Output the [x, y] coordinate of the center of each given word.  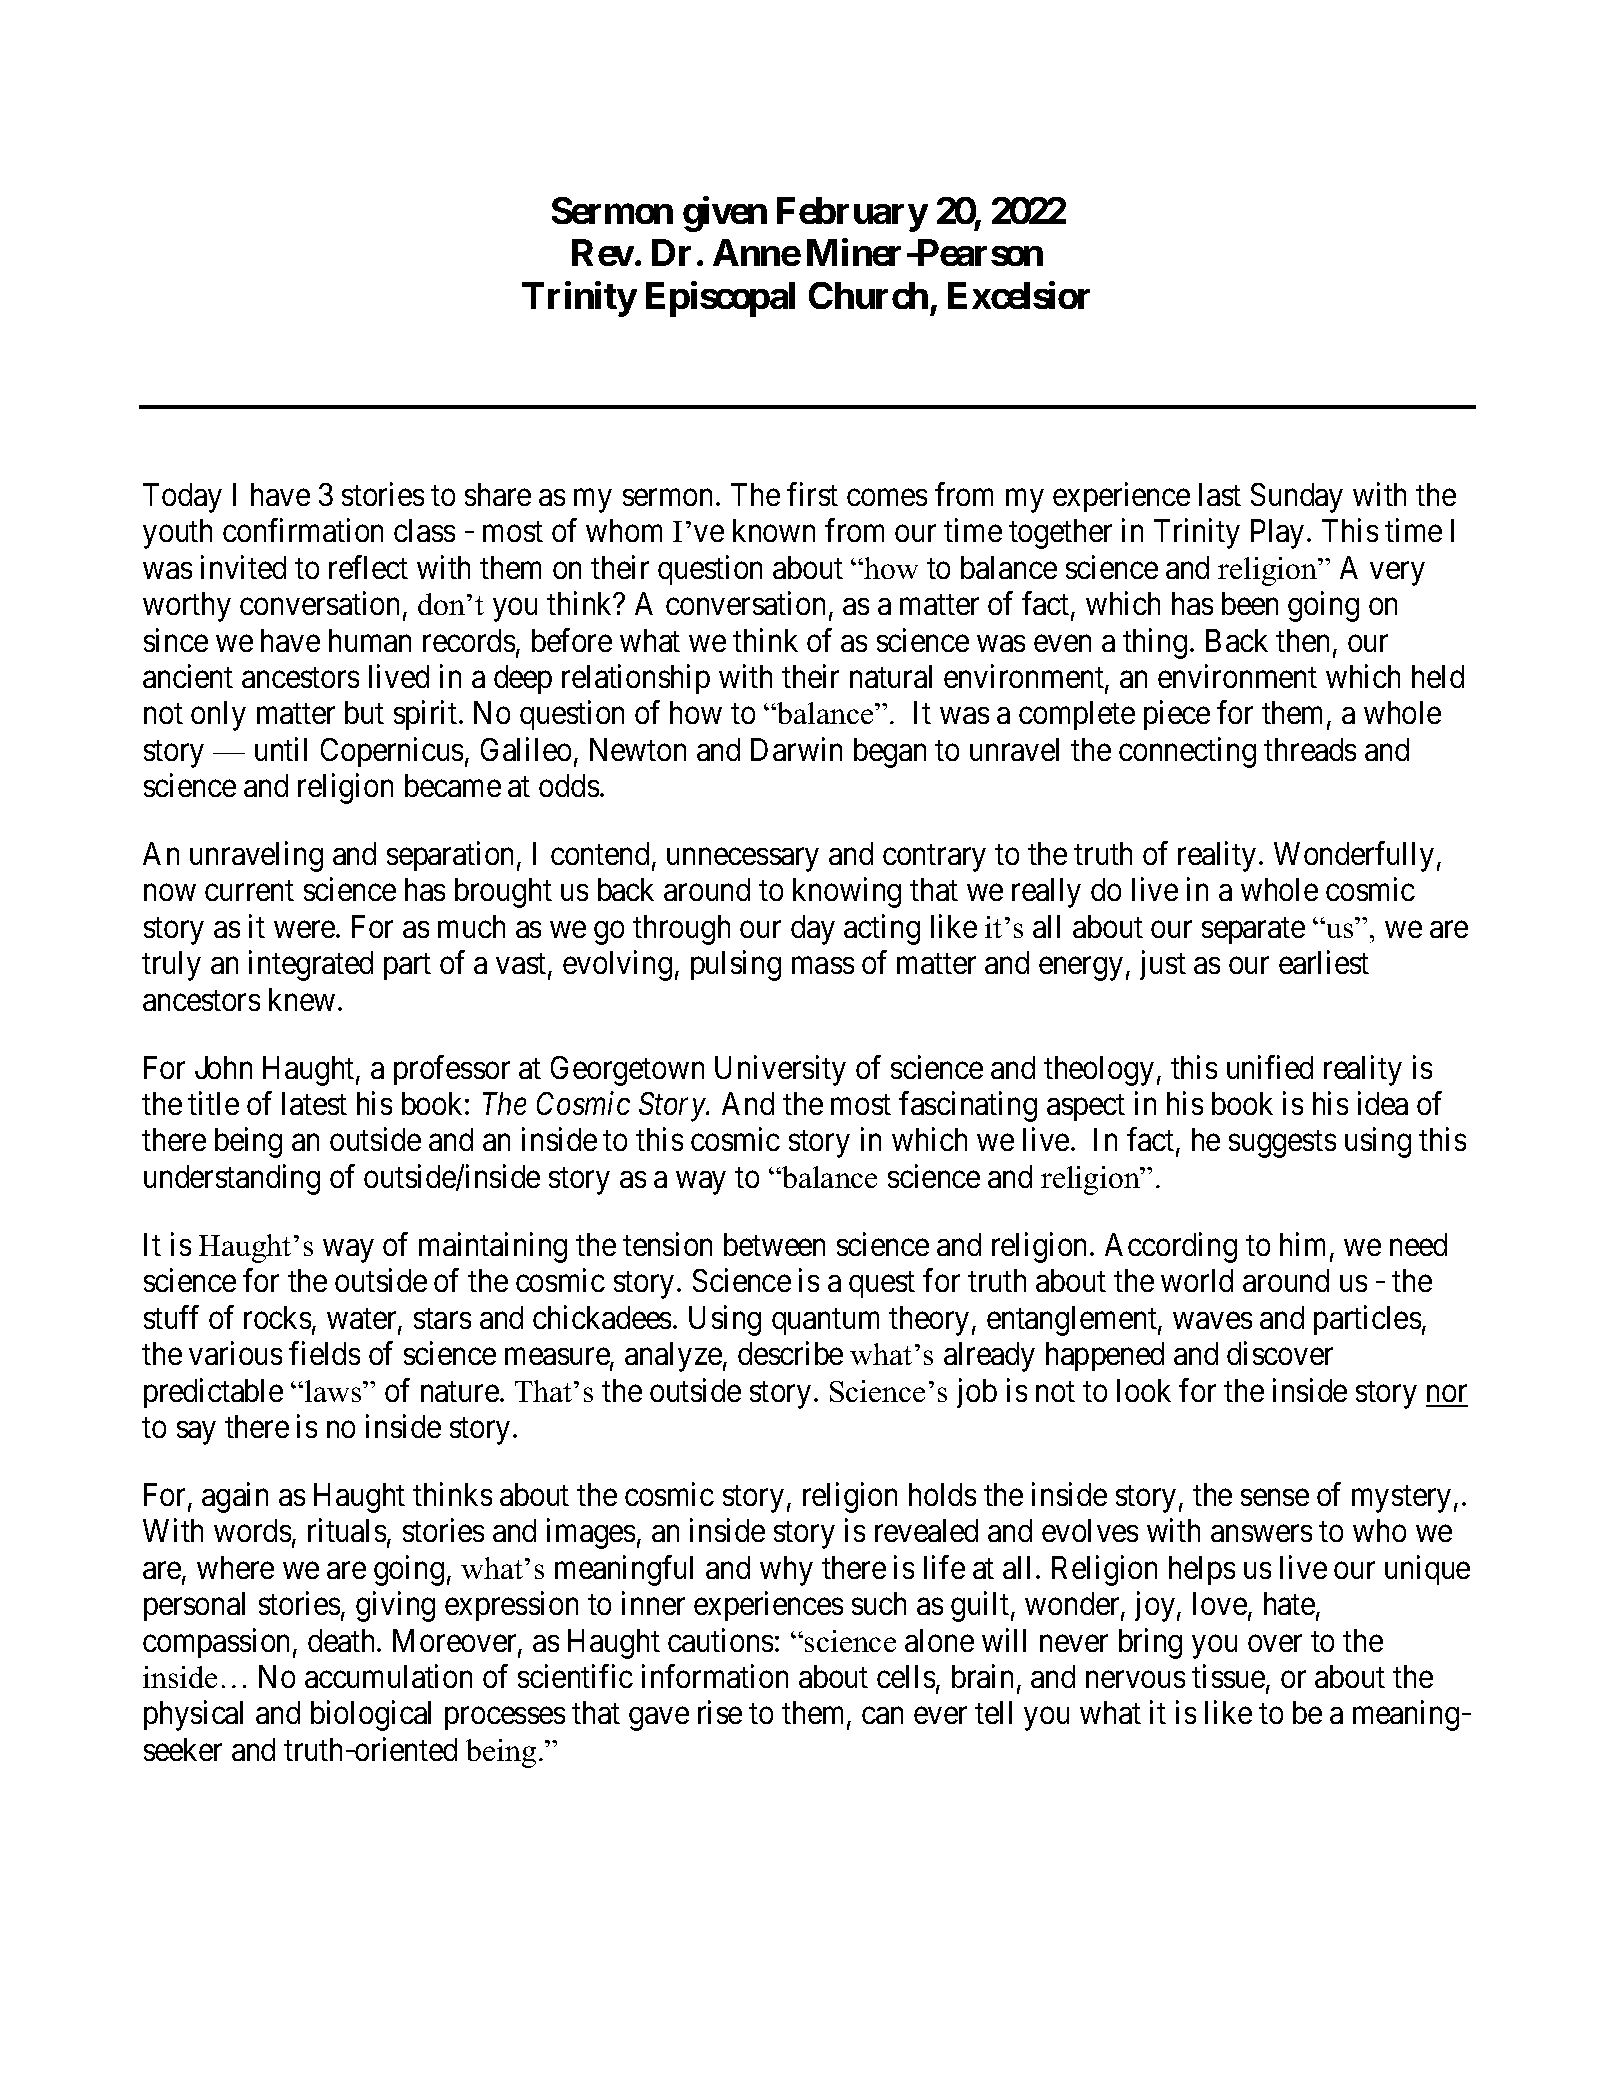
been [1250, 603]
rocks [277, 1317]
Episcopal [720, 299]
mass [823, 966]
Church [868, 295]
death [343, 1640]
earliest [1324, 962]
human [370, 640]
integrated [311, 966]
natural [891, 676]
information [715, 1676]
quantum [825, 1321]
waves [1212, 1320]
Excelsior [1019, 295]
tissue [1229, 1677]
